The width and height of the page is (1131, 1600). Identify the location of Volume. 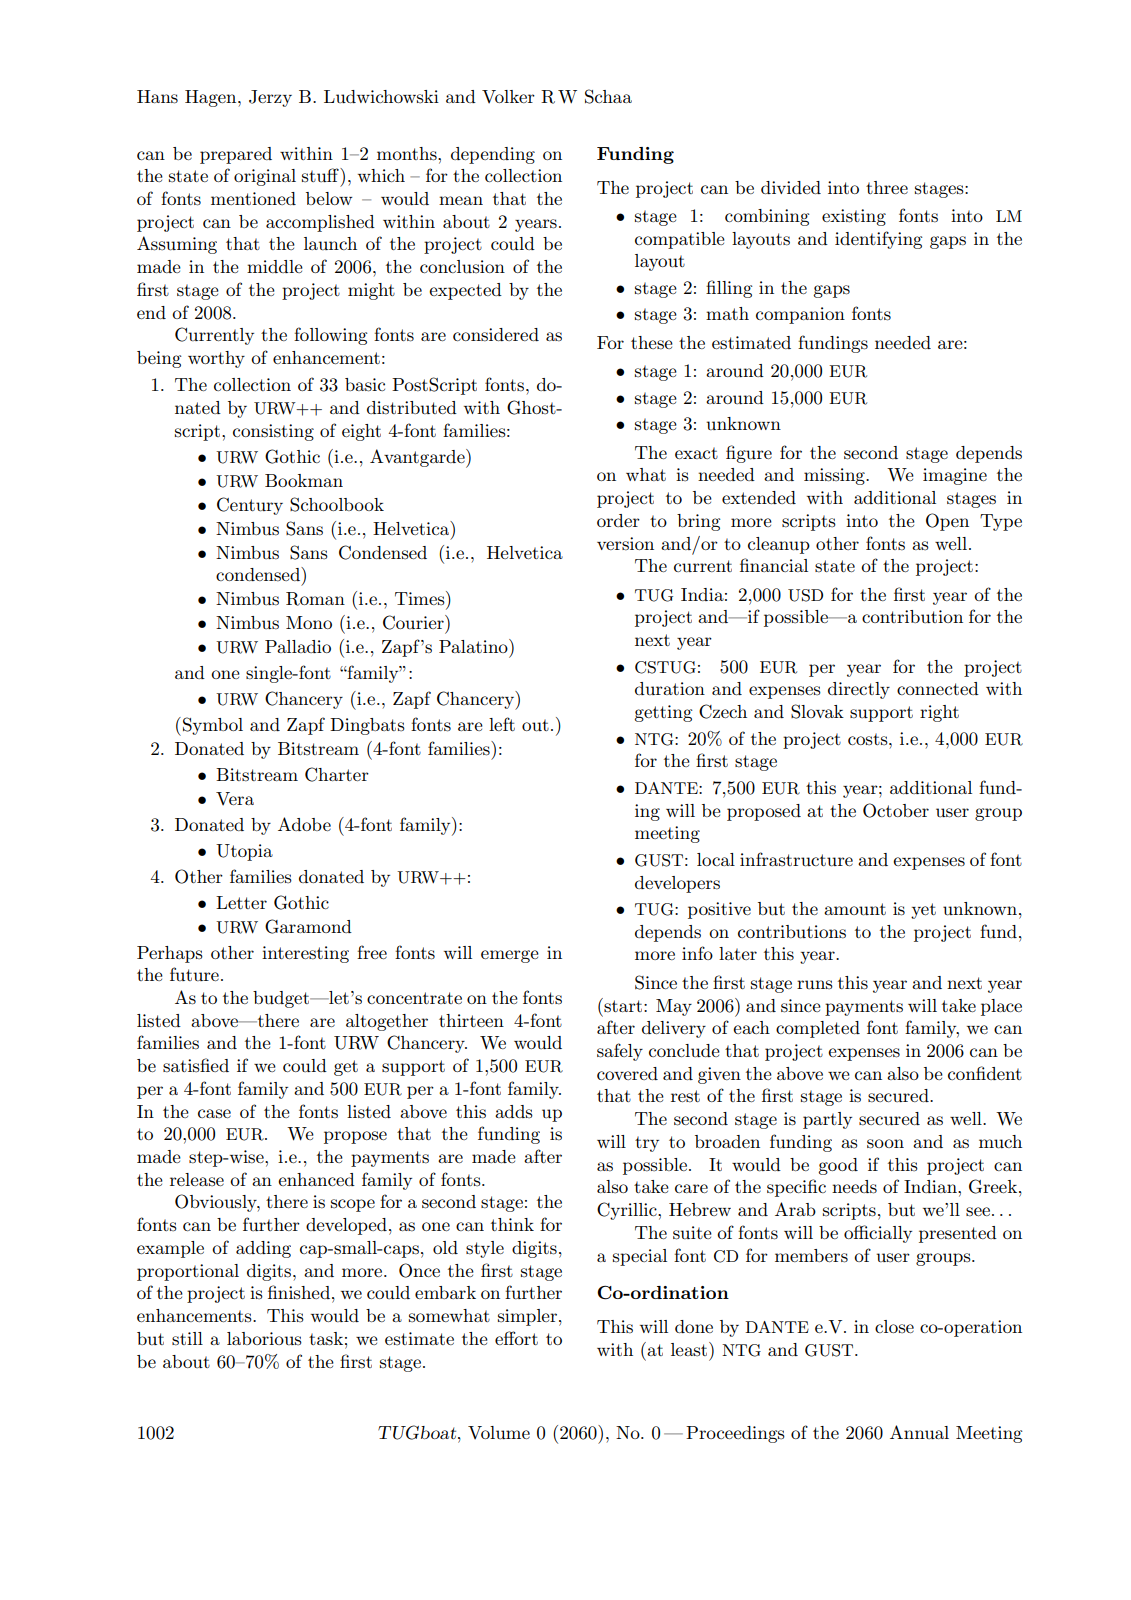
(499, 1433).
